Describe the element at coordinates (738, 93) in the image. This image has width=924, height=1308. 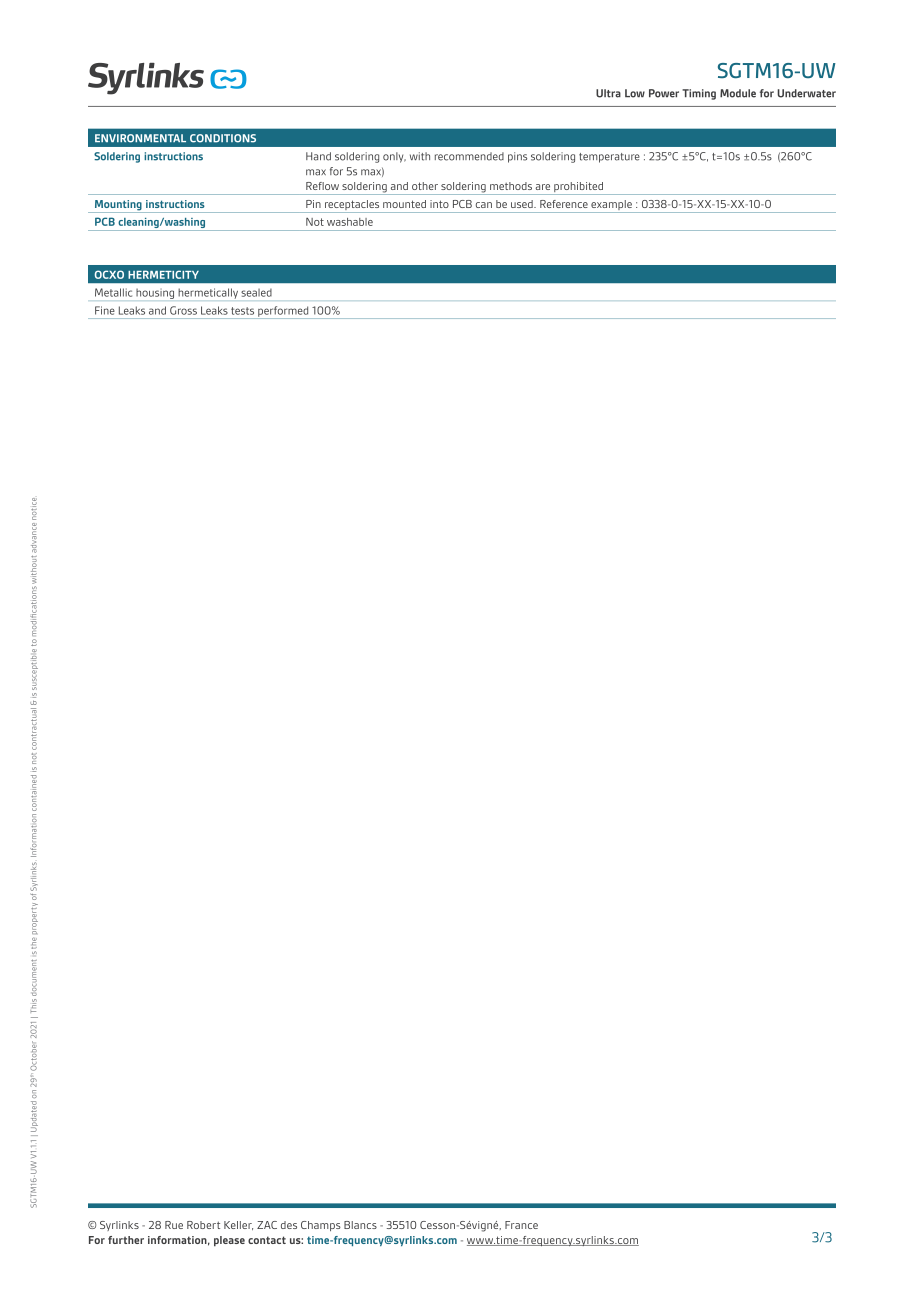
I see `Module` at that location.
